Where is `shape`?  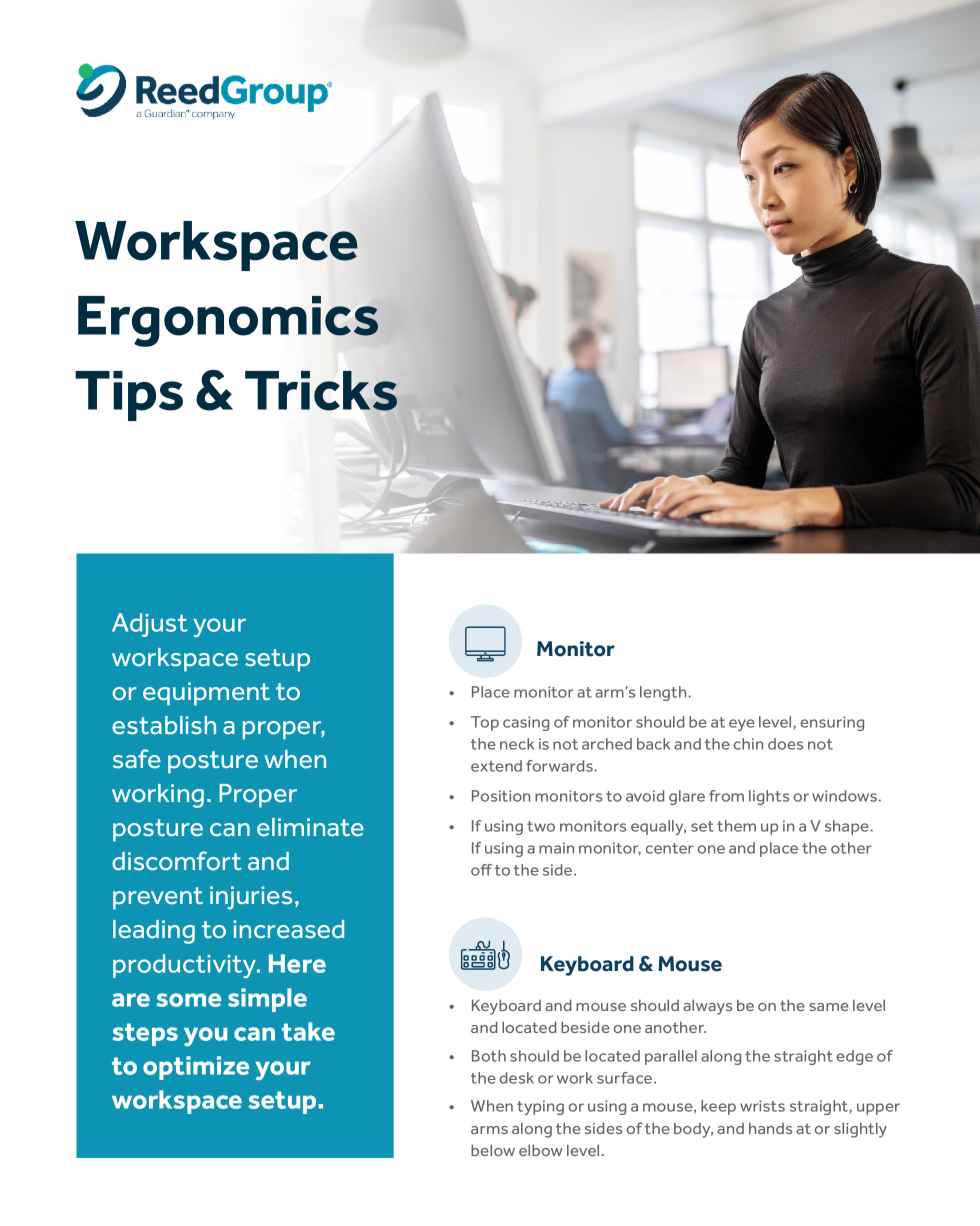
shape is located at coordinates (847, 827).
